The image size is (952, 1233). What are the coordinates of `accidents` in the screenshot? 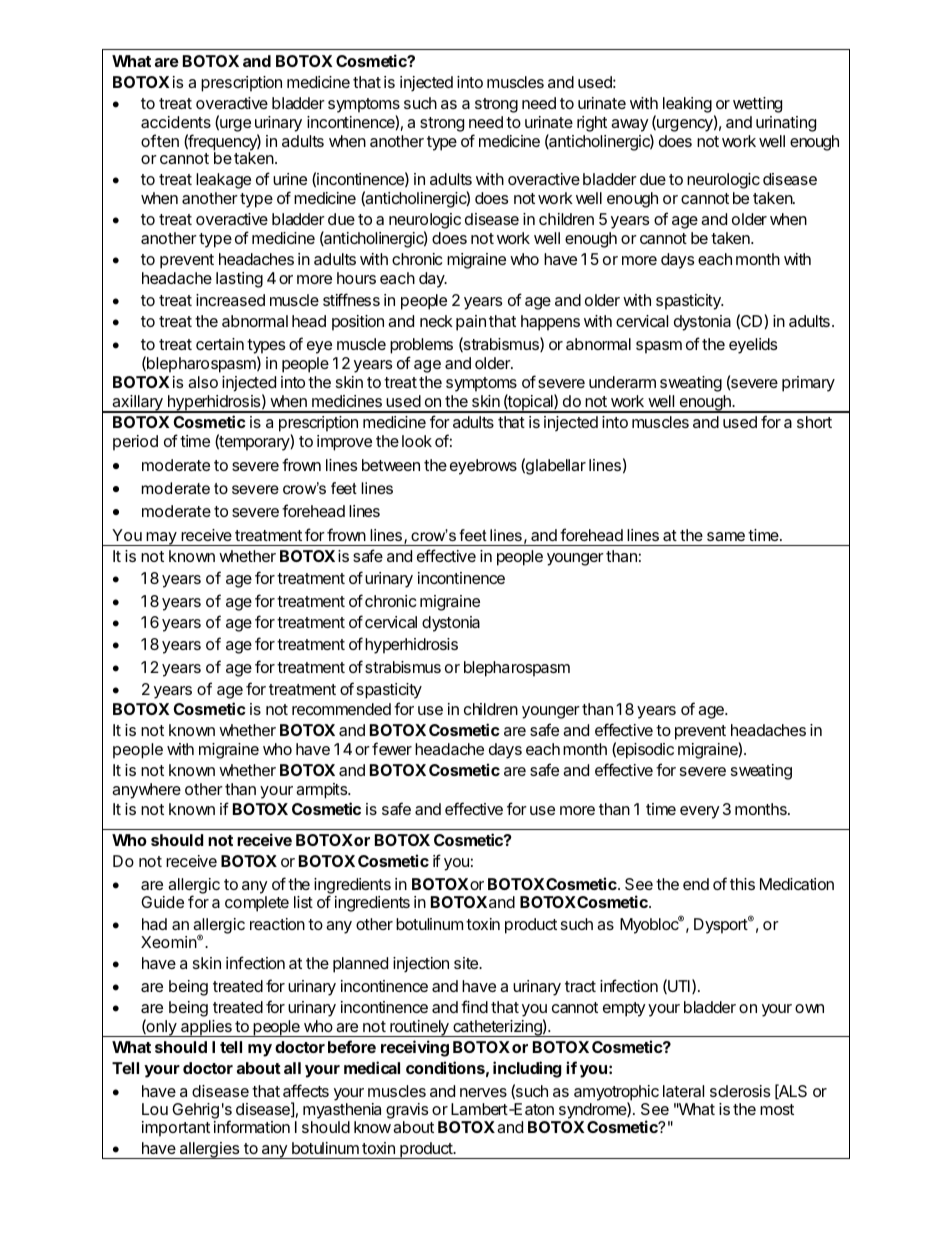 It's located at (176, 122).
